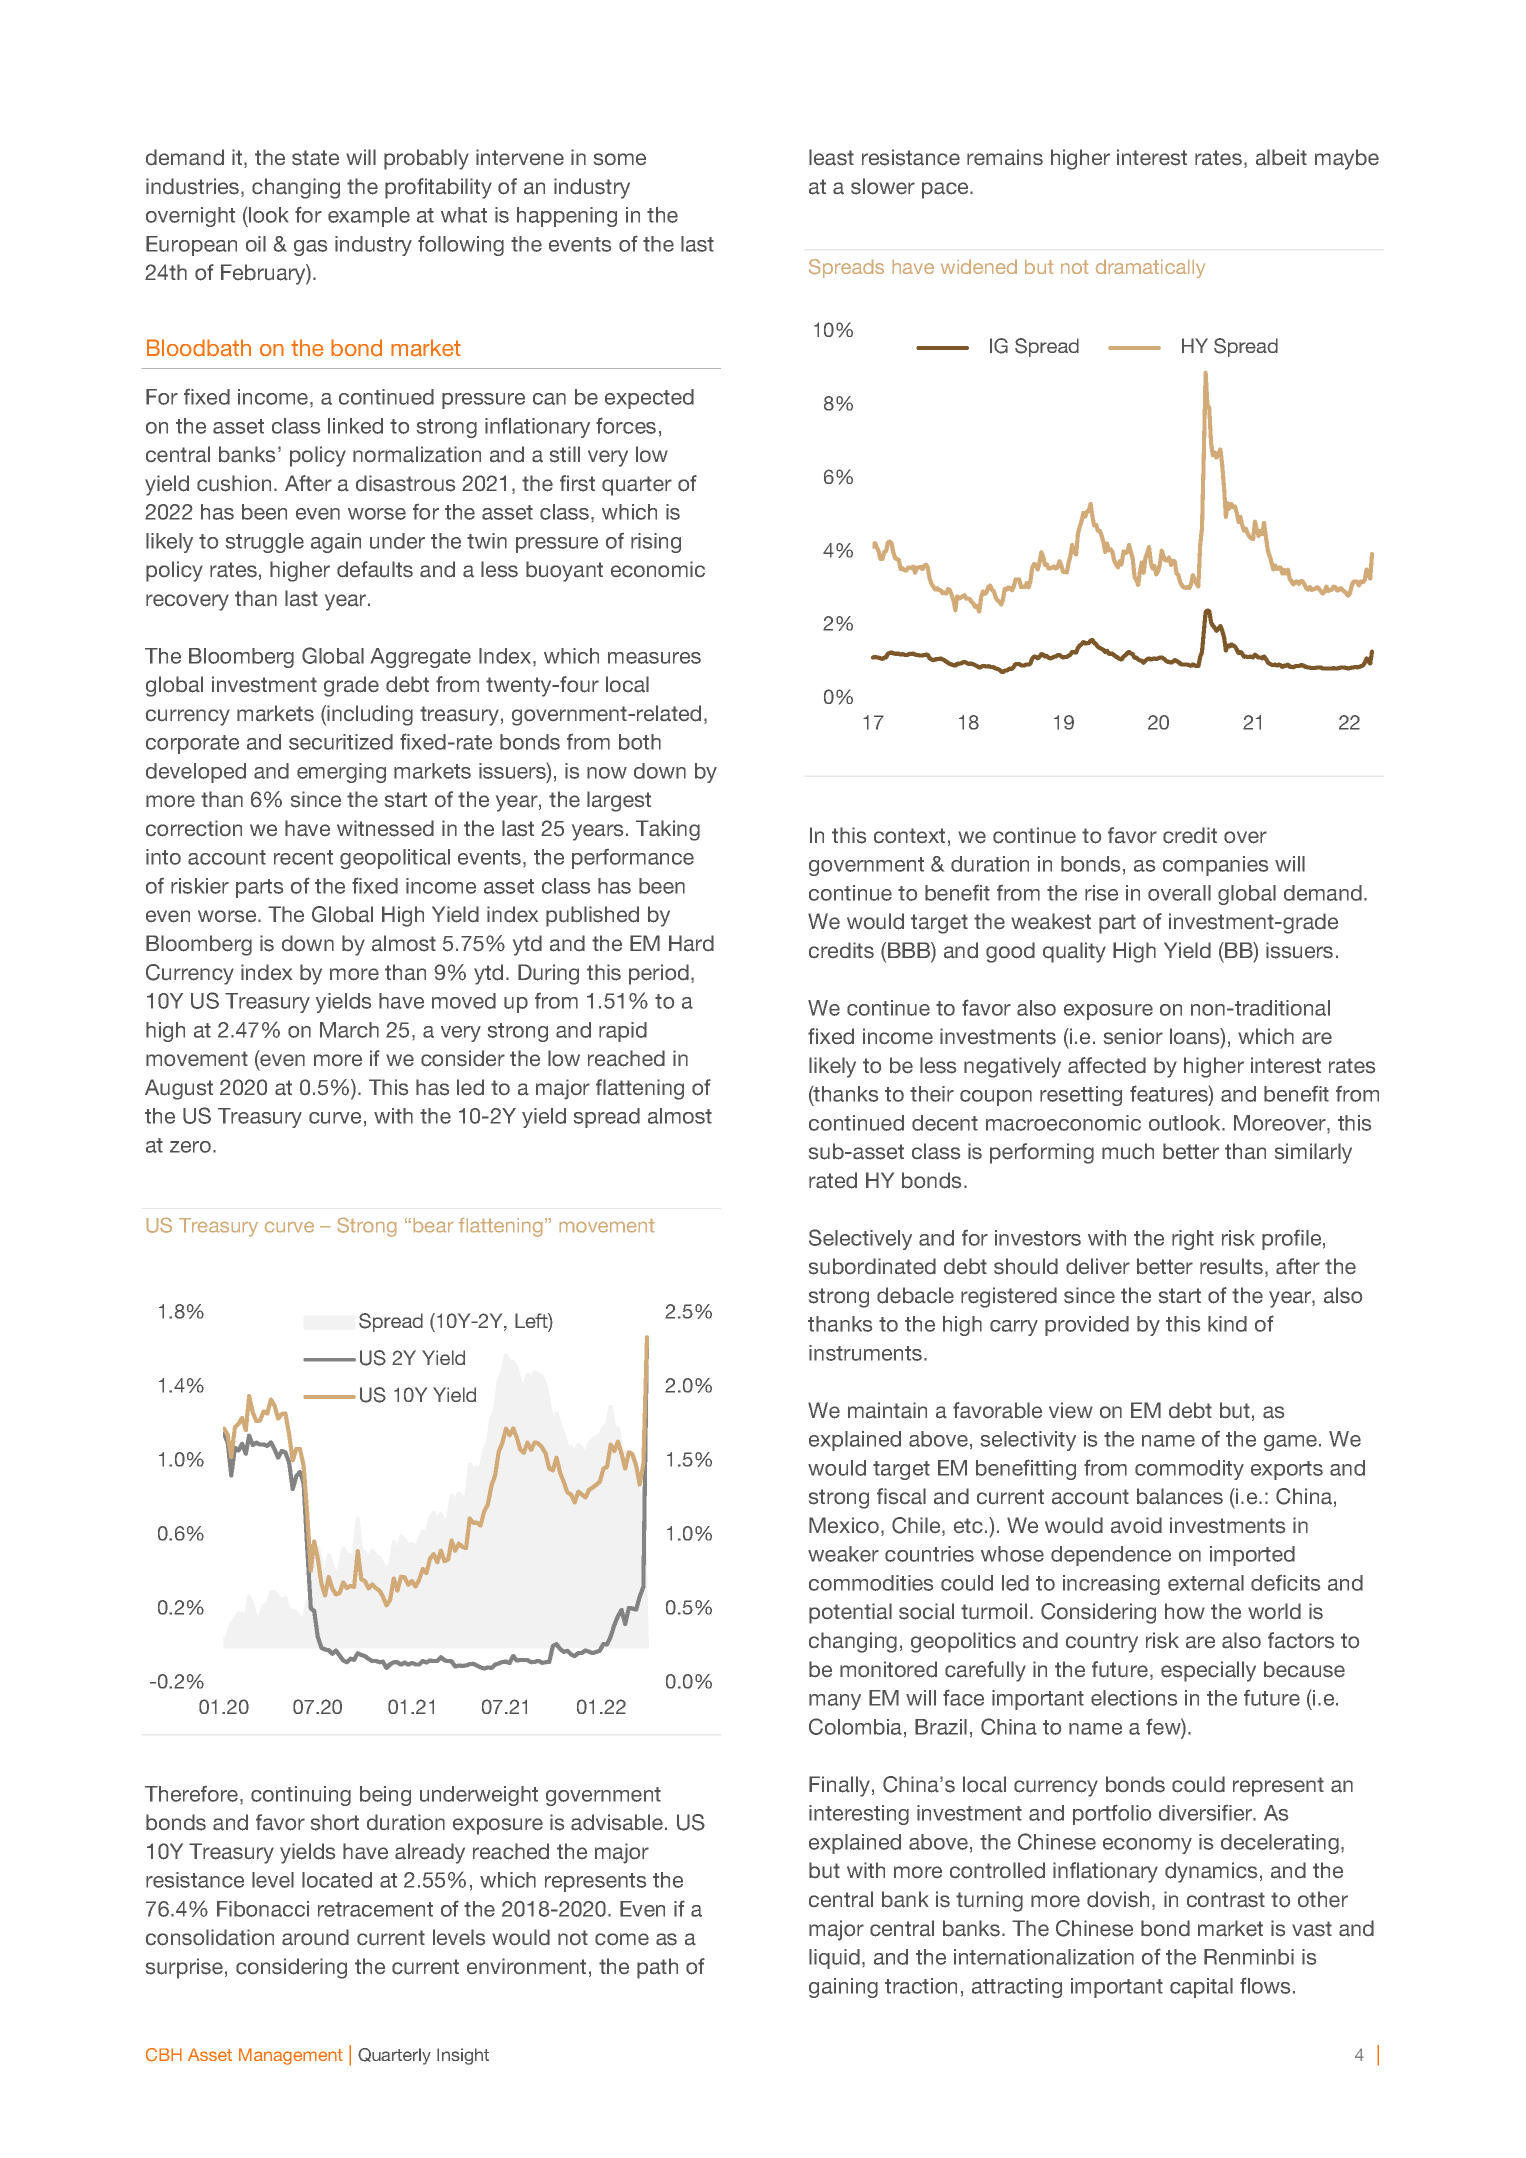  I want to click on measures, so click(654, 658).
